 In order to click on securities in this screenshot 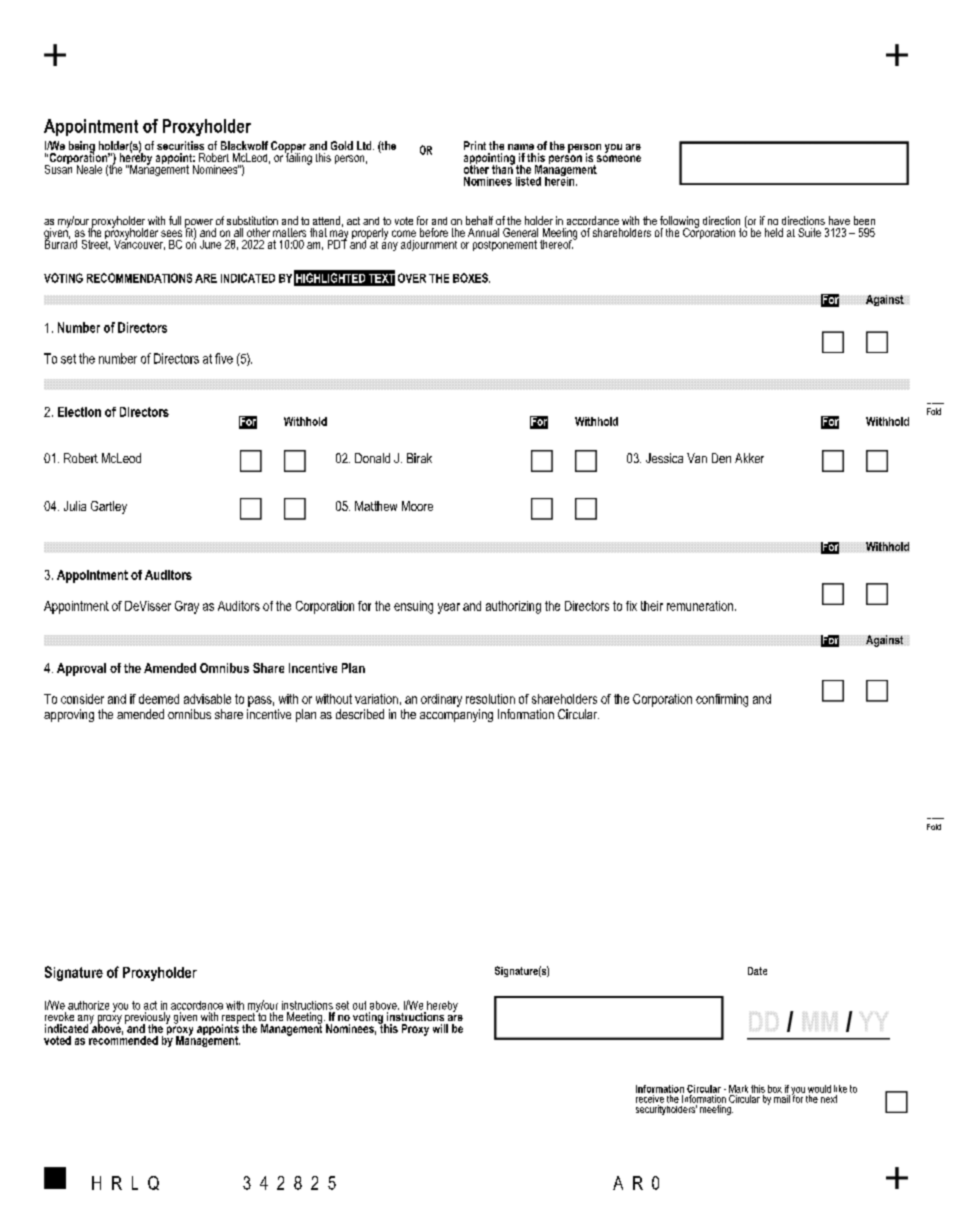, I will do `click(180, 145)`.
